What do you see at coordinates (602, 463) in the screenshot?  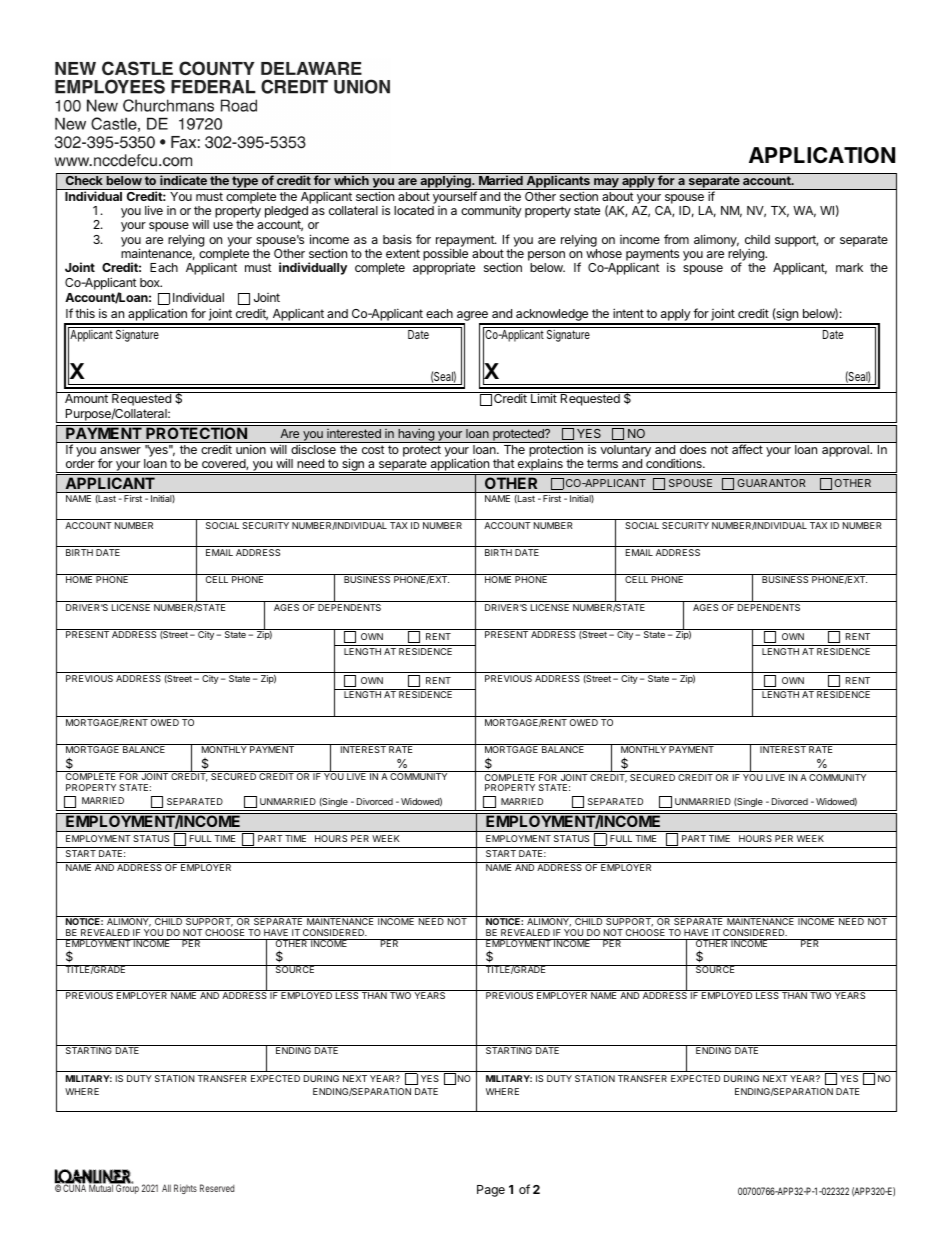 I see `terms` at bounding box center [602, 463].
